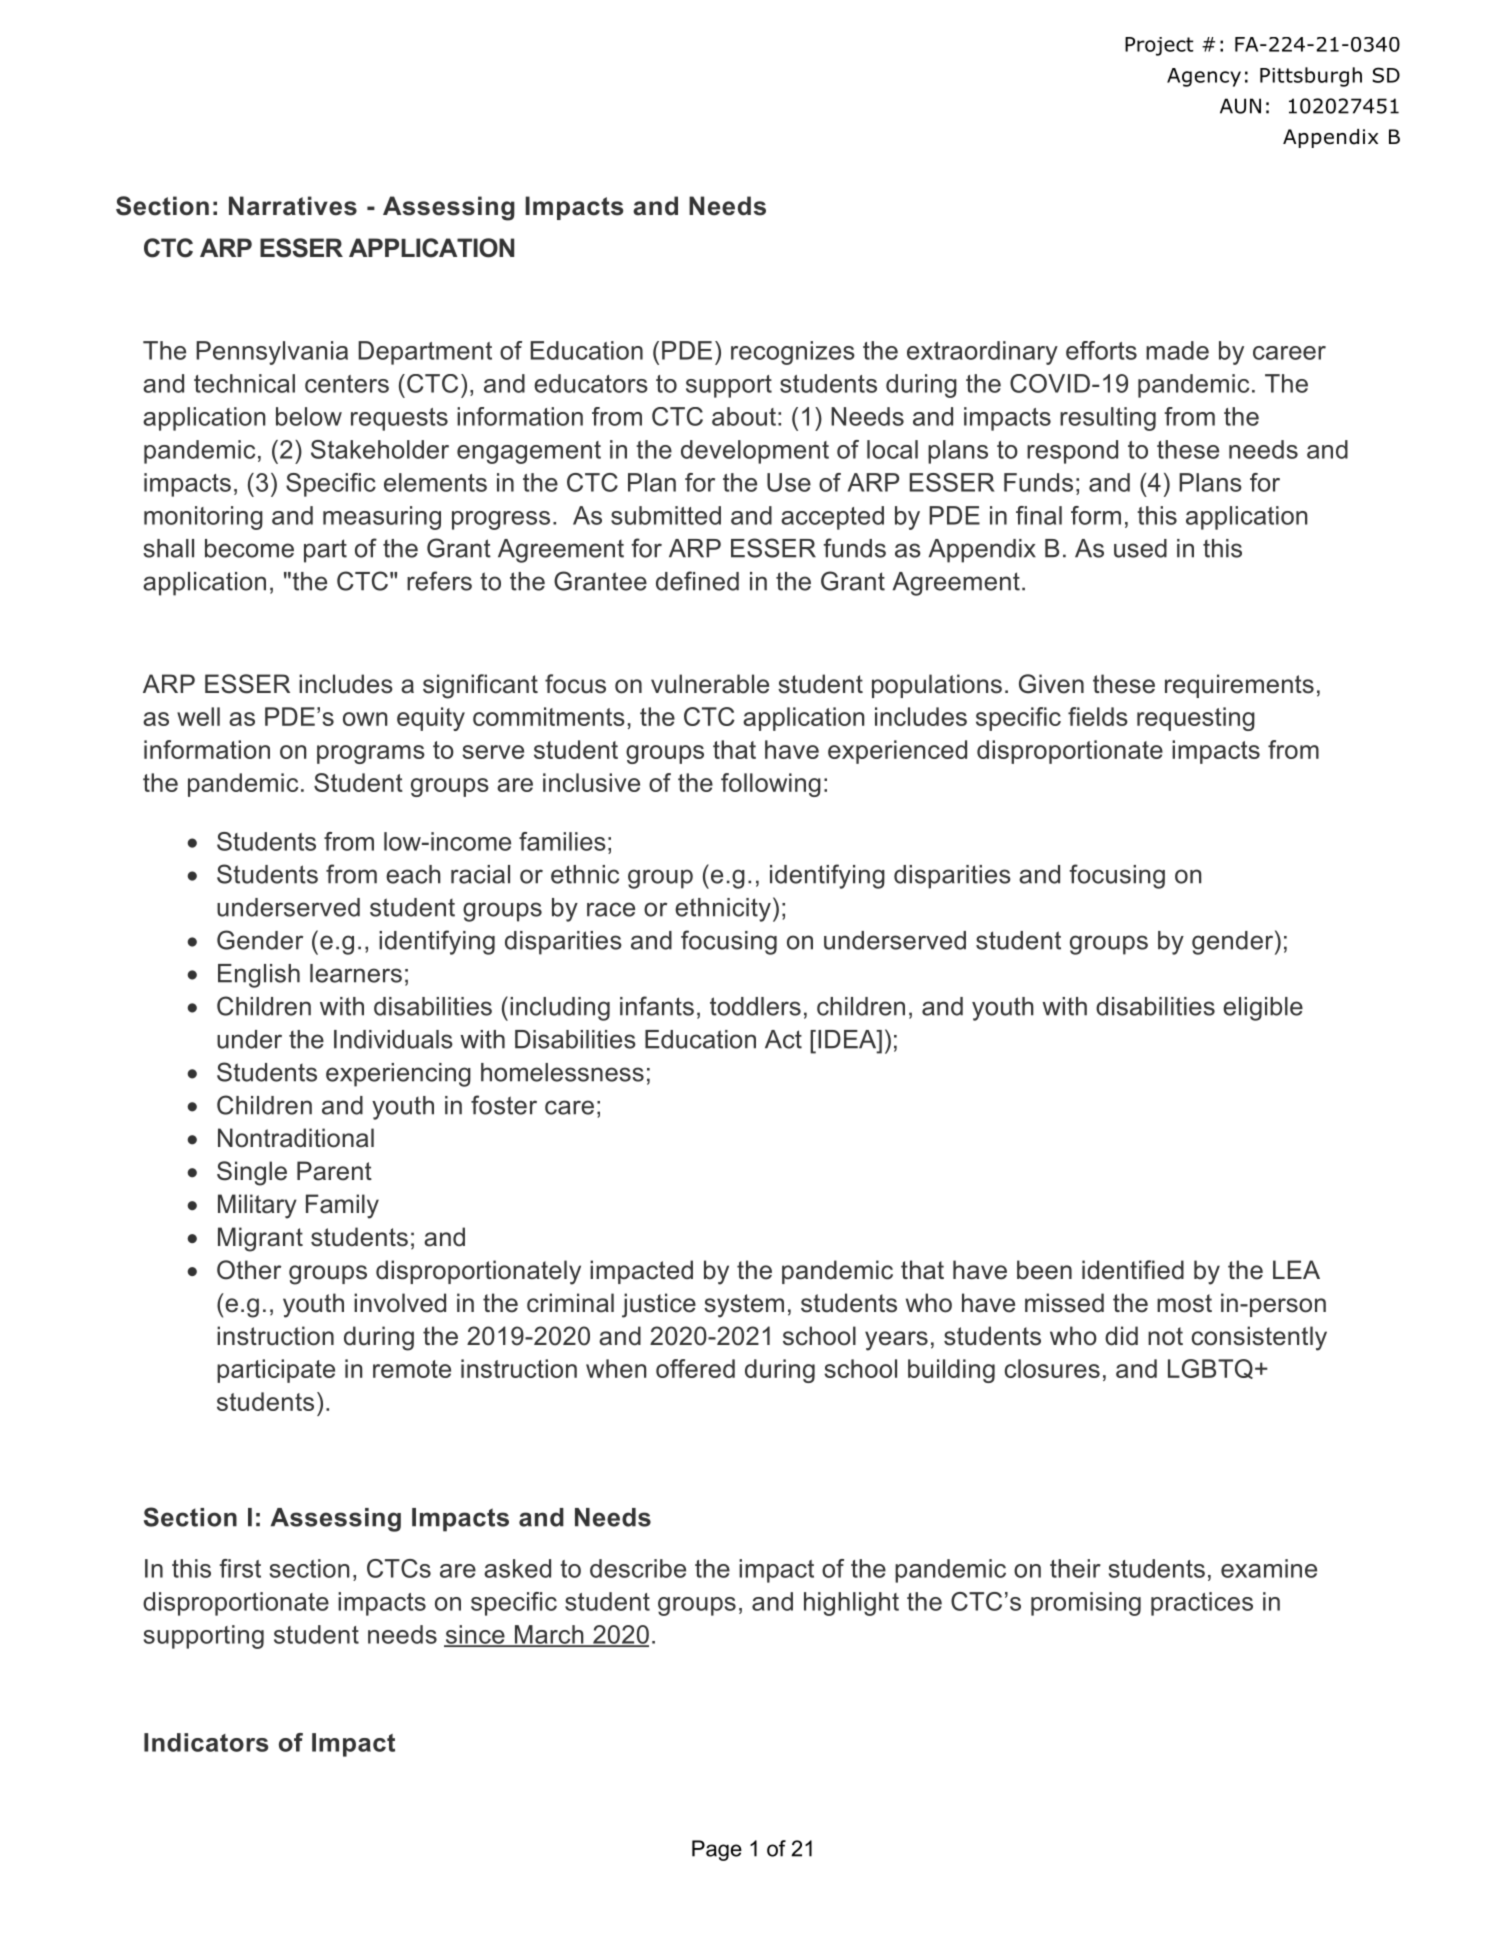 Image resolution: width=1494 pixels, height=1934 pixels. I want to click on Agency, so click(1204, 77).
